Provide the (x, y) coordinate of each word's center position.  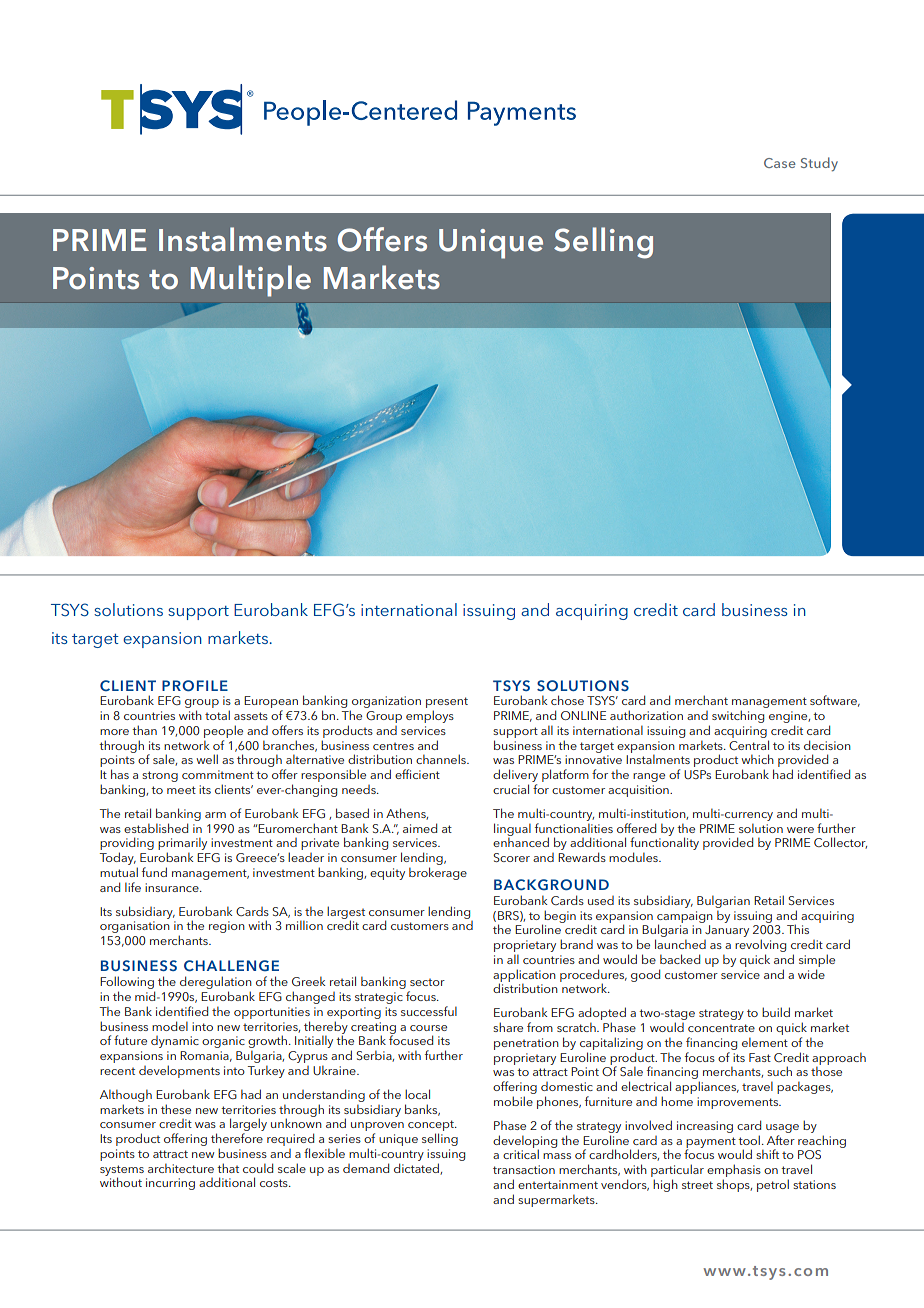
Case (780, 163)
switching (738, 716)
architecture (181, 1168)
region (227, 927)
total (217, 715)
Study (819, 164)
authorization (646, 715)
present (447, 704)
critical (521, 1154)
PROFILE (195, 686)
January (727, 931)
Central (749, 745)
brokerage (438, 873)
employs (430, 716)
